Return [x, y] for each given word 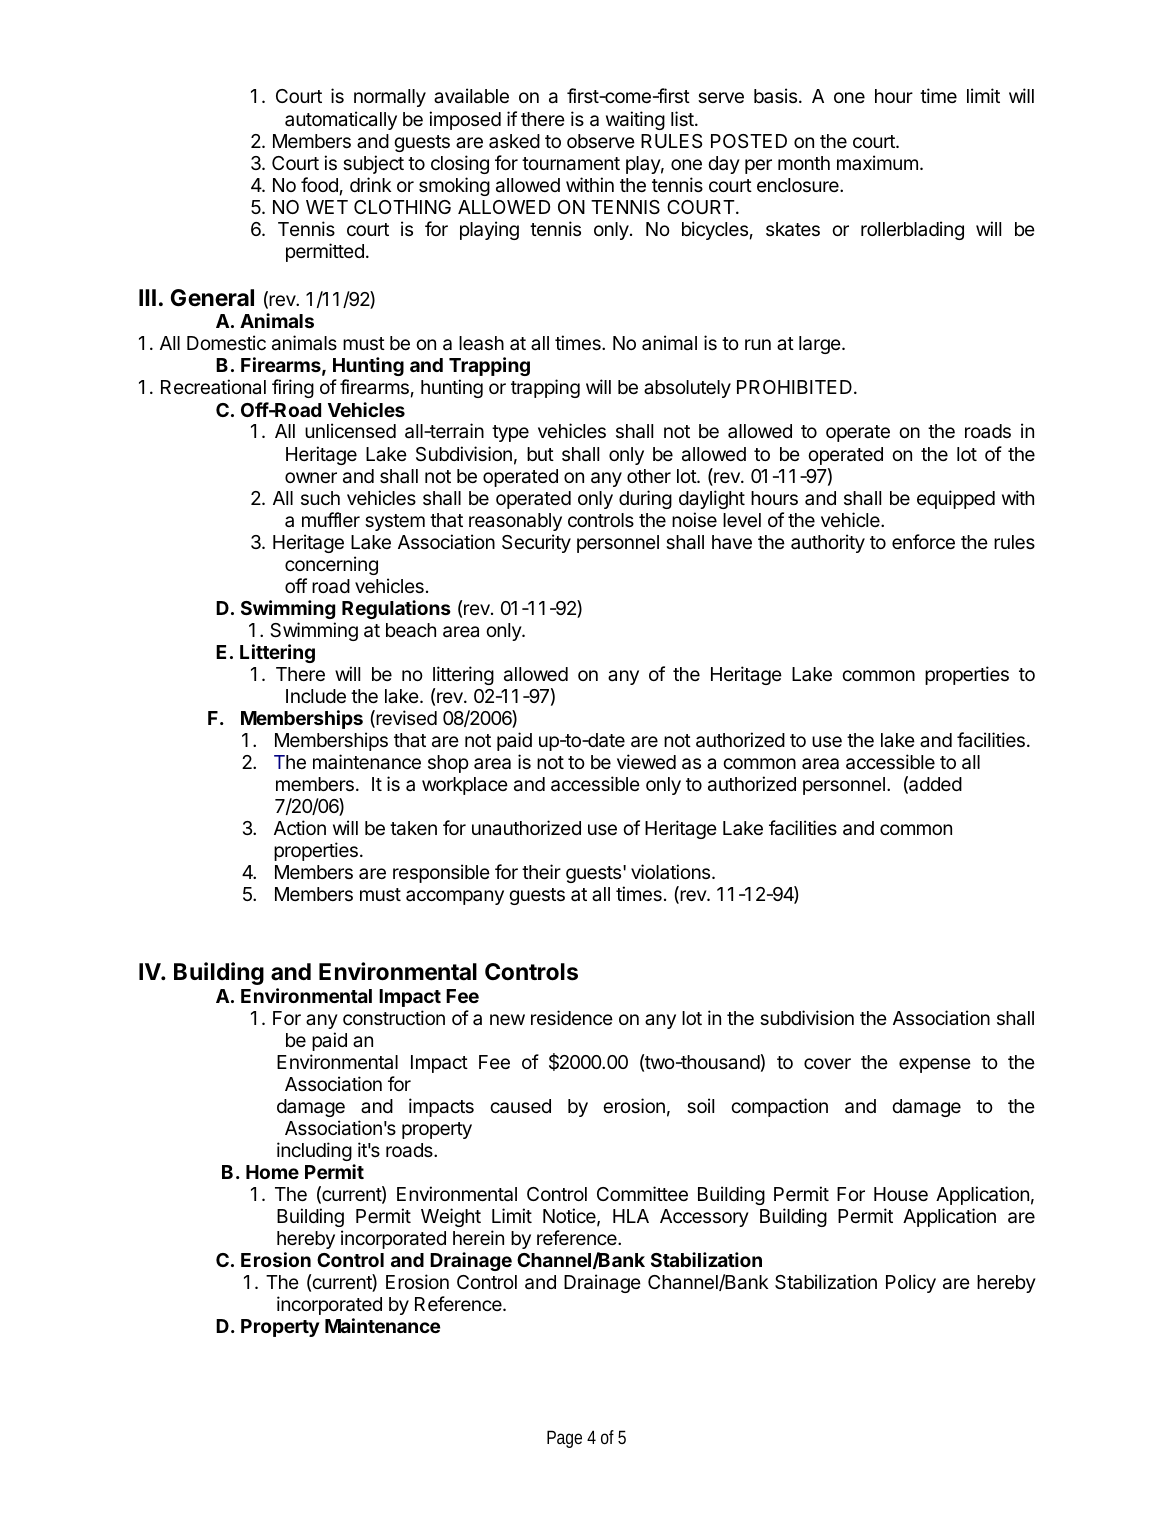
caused [520, 1106]
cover [827, 1063]
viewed [646, 761]
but [540, 454]
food [319, 184]
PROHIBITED [794, 387]
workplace [465, 786]
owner [311, 477]
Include [316, 696]
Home [272, 1172]
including [314, 1151]
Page [564, 1439]
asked [514, 141]
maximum [877, 162]
